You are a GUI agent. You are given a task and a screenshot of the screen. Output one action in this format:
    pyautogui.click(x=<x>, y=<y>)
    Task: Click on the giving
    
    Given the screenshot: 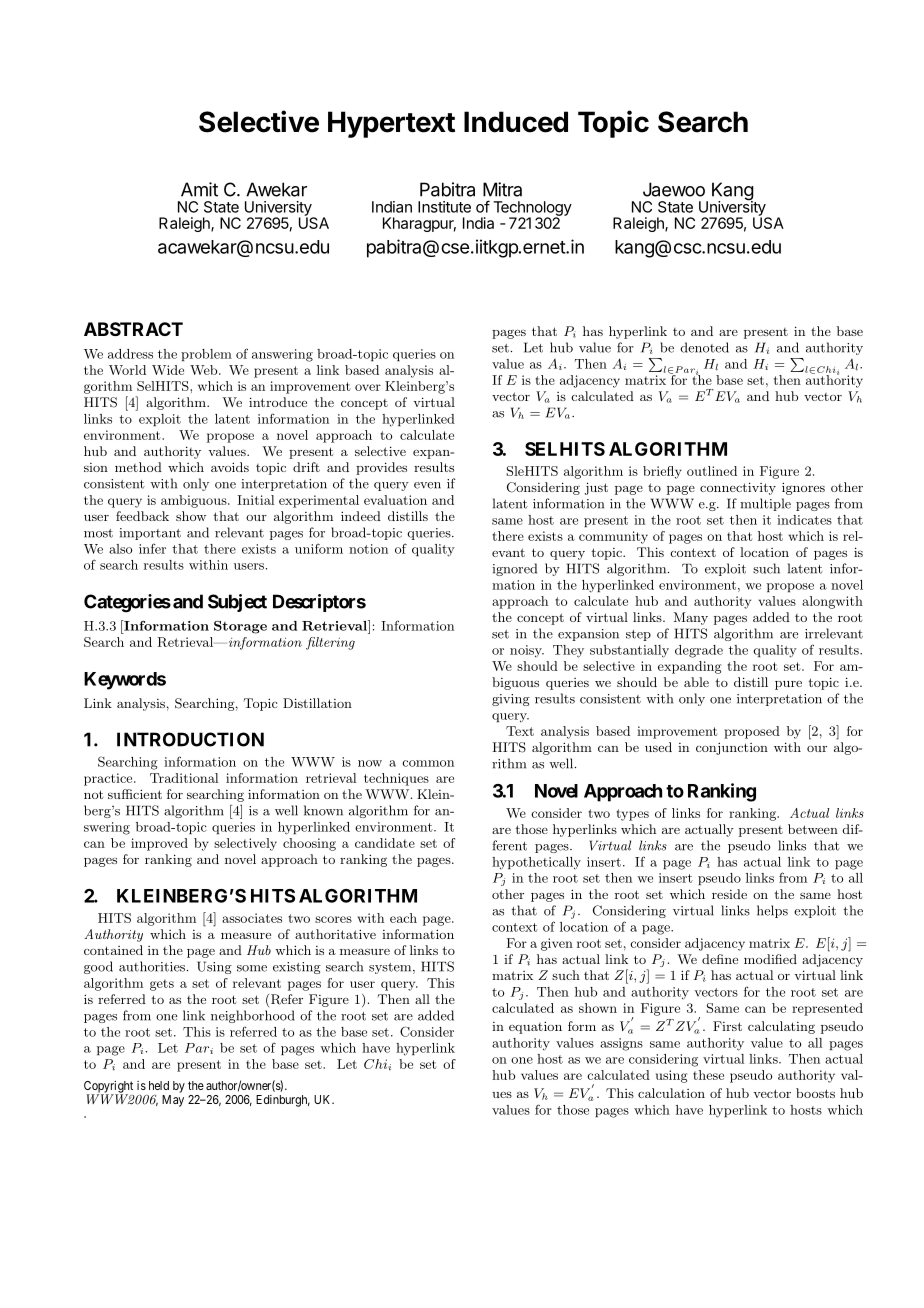 What is the action you would take?
    pyautogui.click(x=511, y=700)
